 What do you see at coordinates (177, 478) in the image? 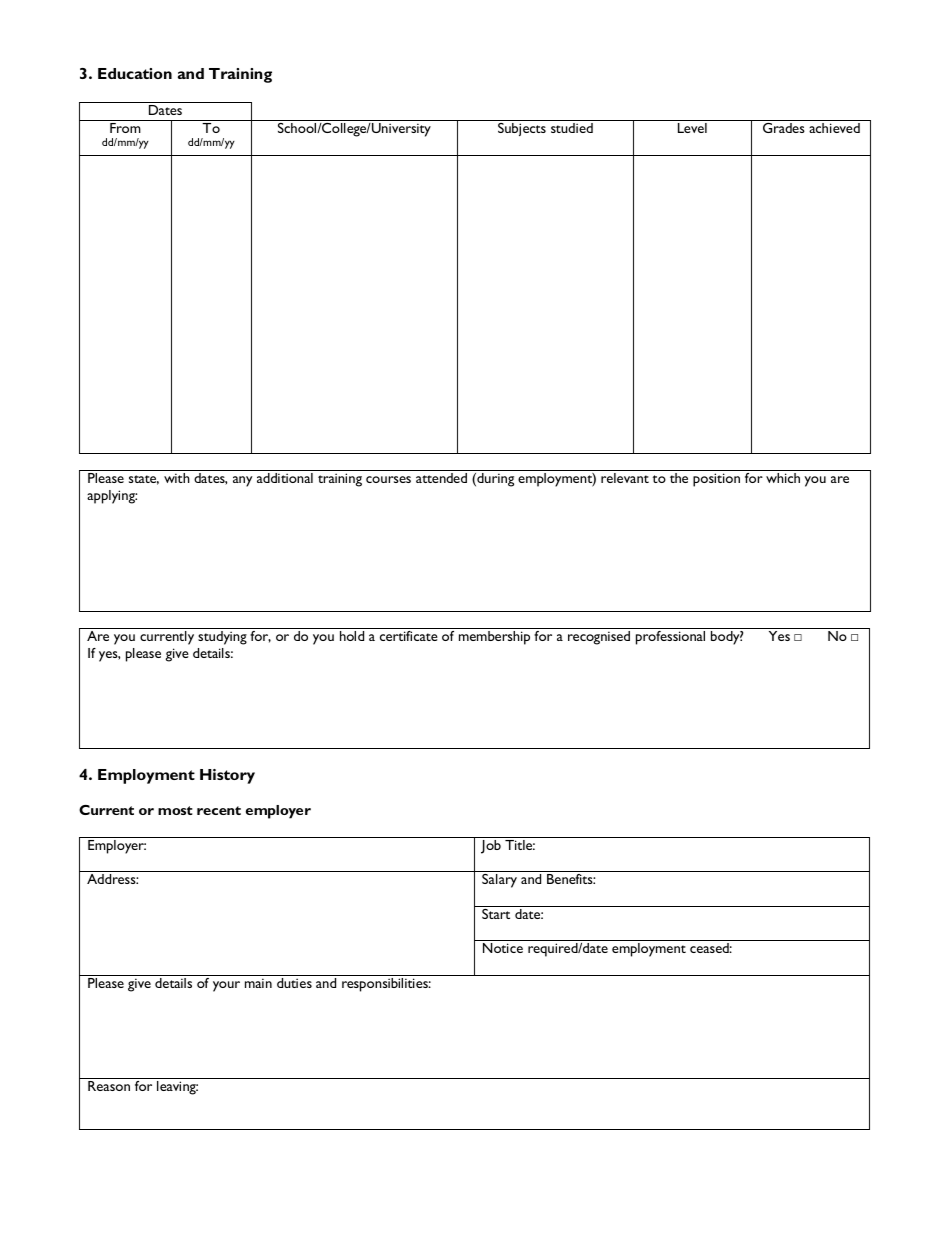
I see `with` at bounding box center [177, 478].
